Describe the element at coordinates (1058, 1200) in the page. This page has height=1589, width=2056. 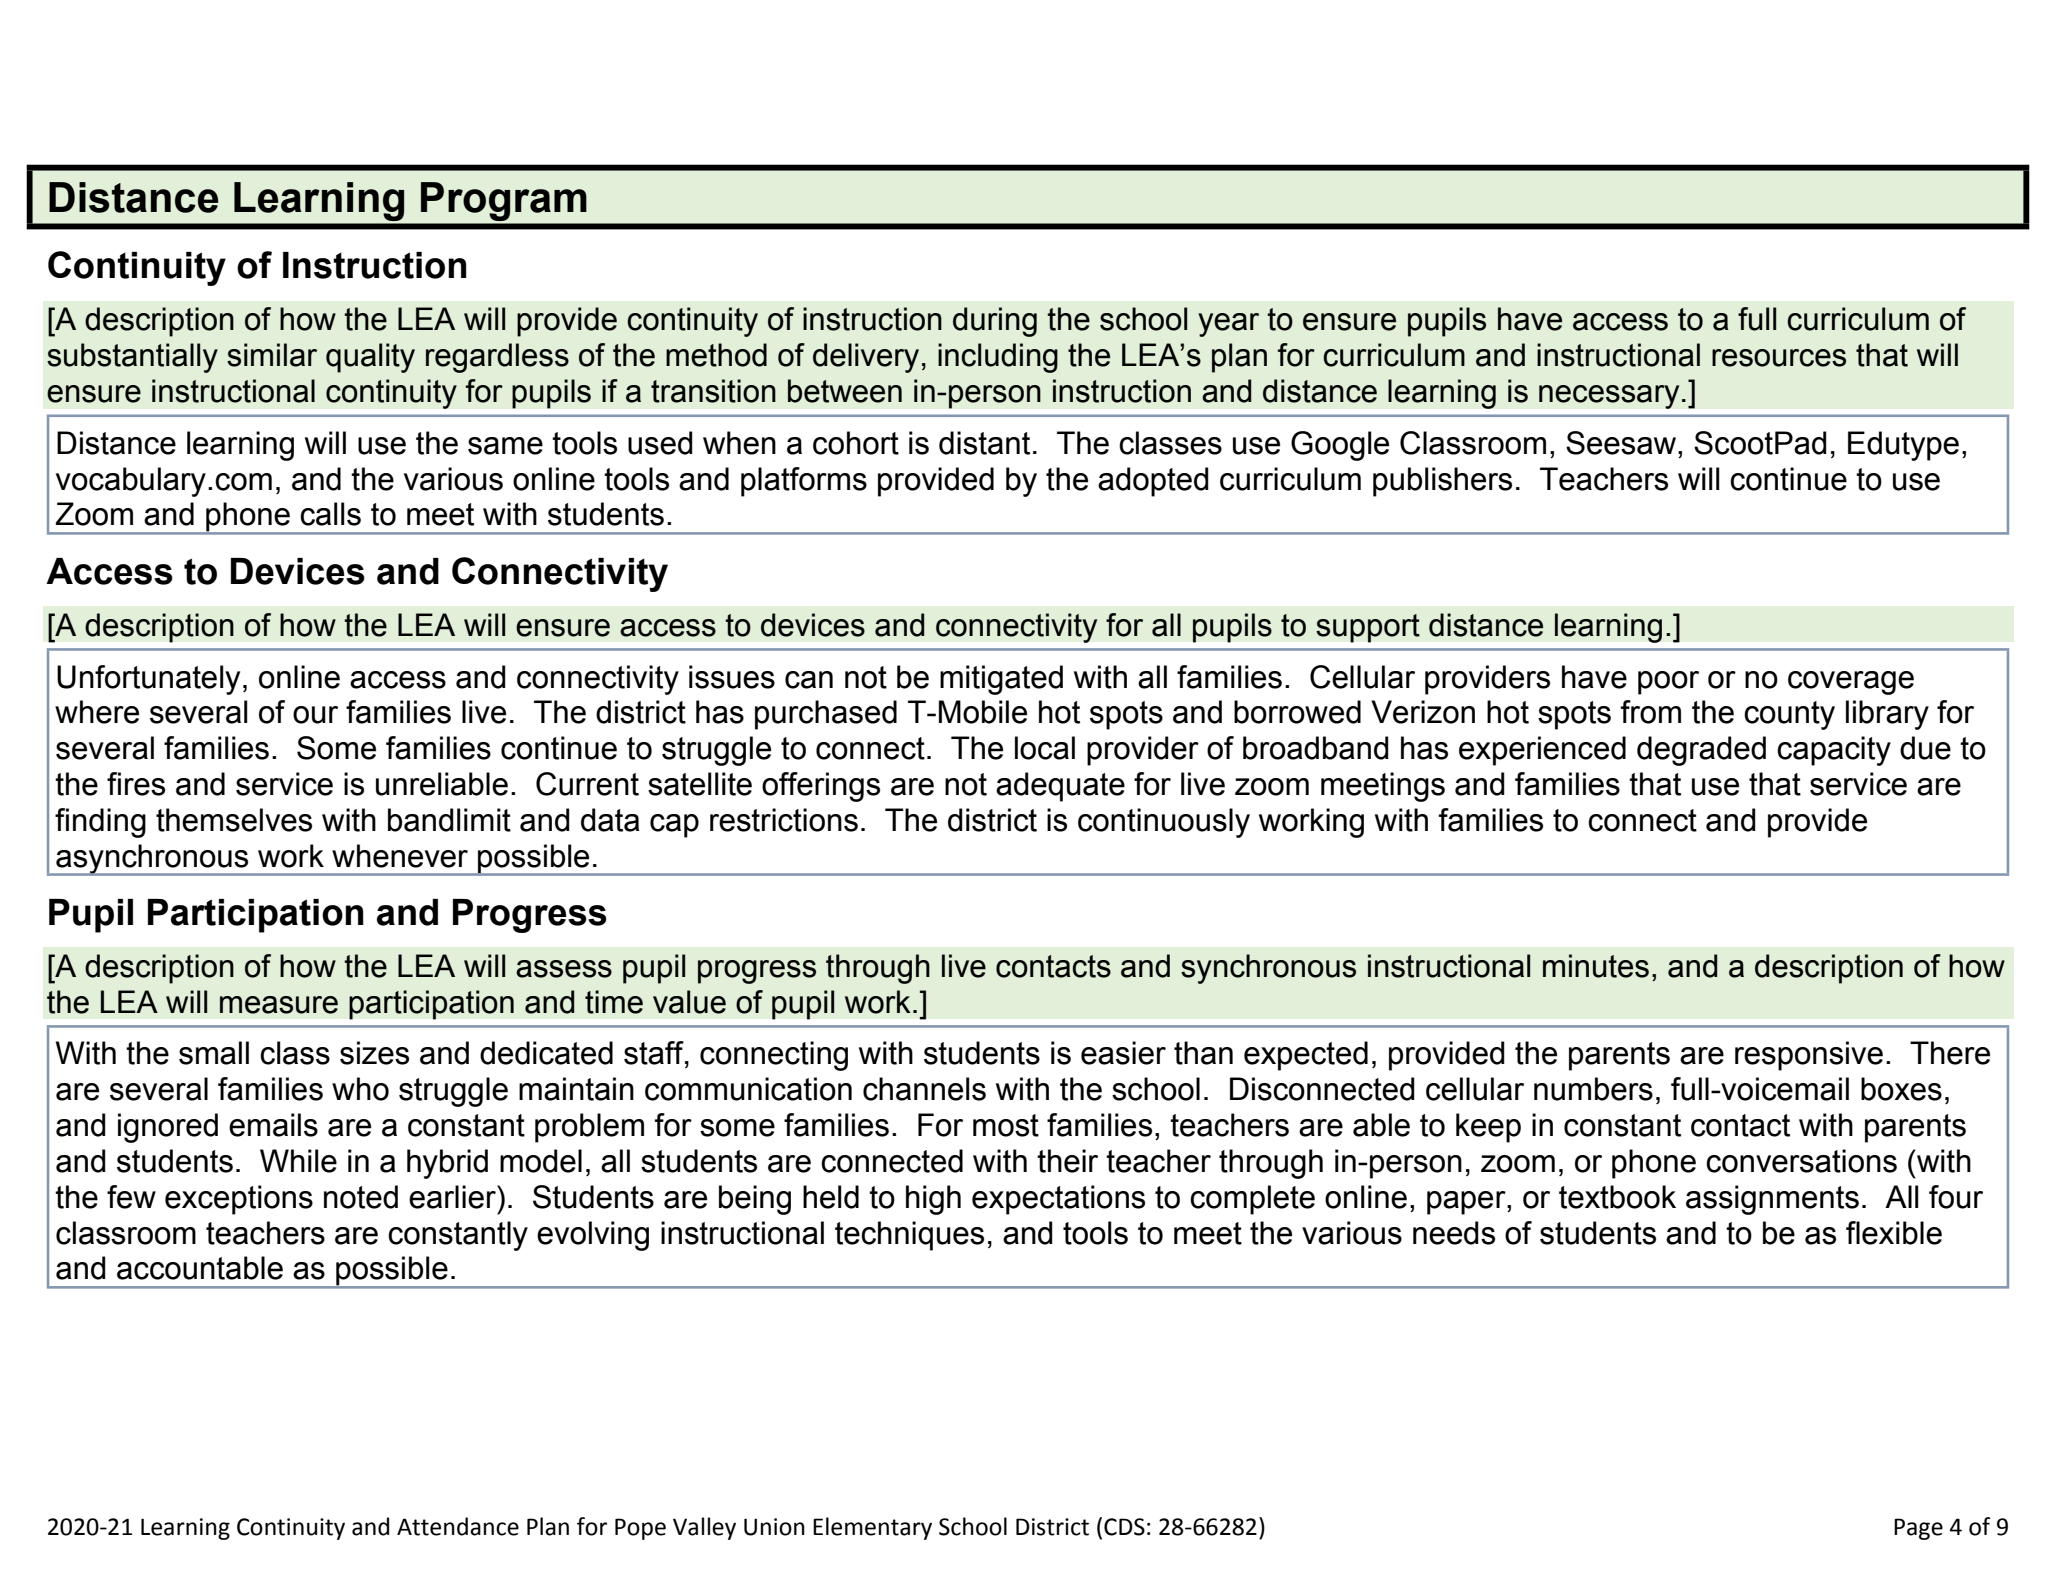
I see `expectations` at that location.
